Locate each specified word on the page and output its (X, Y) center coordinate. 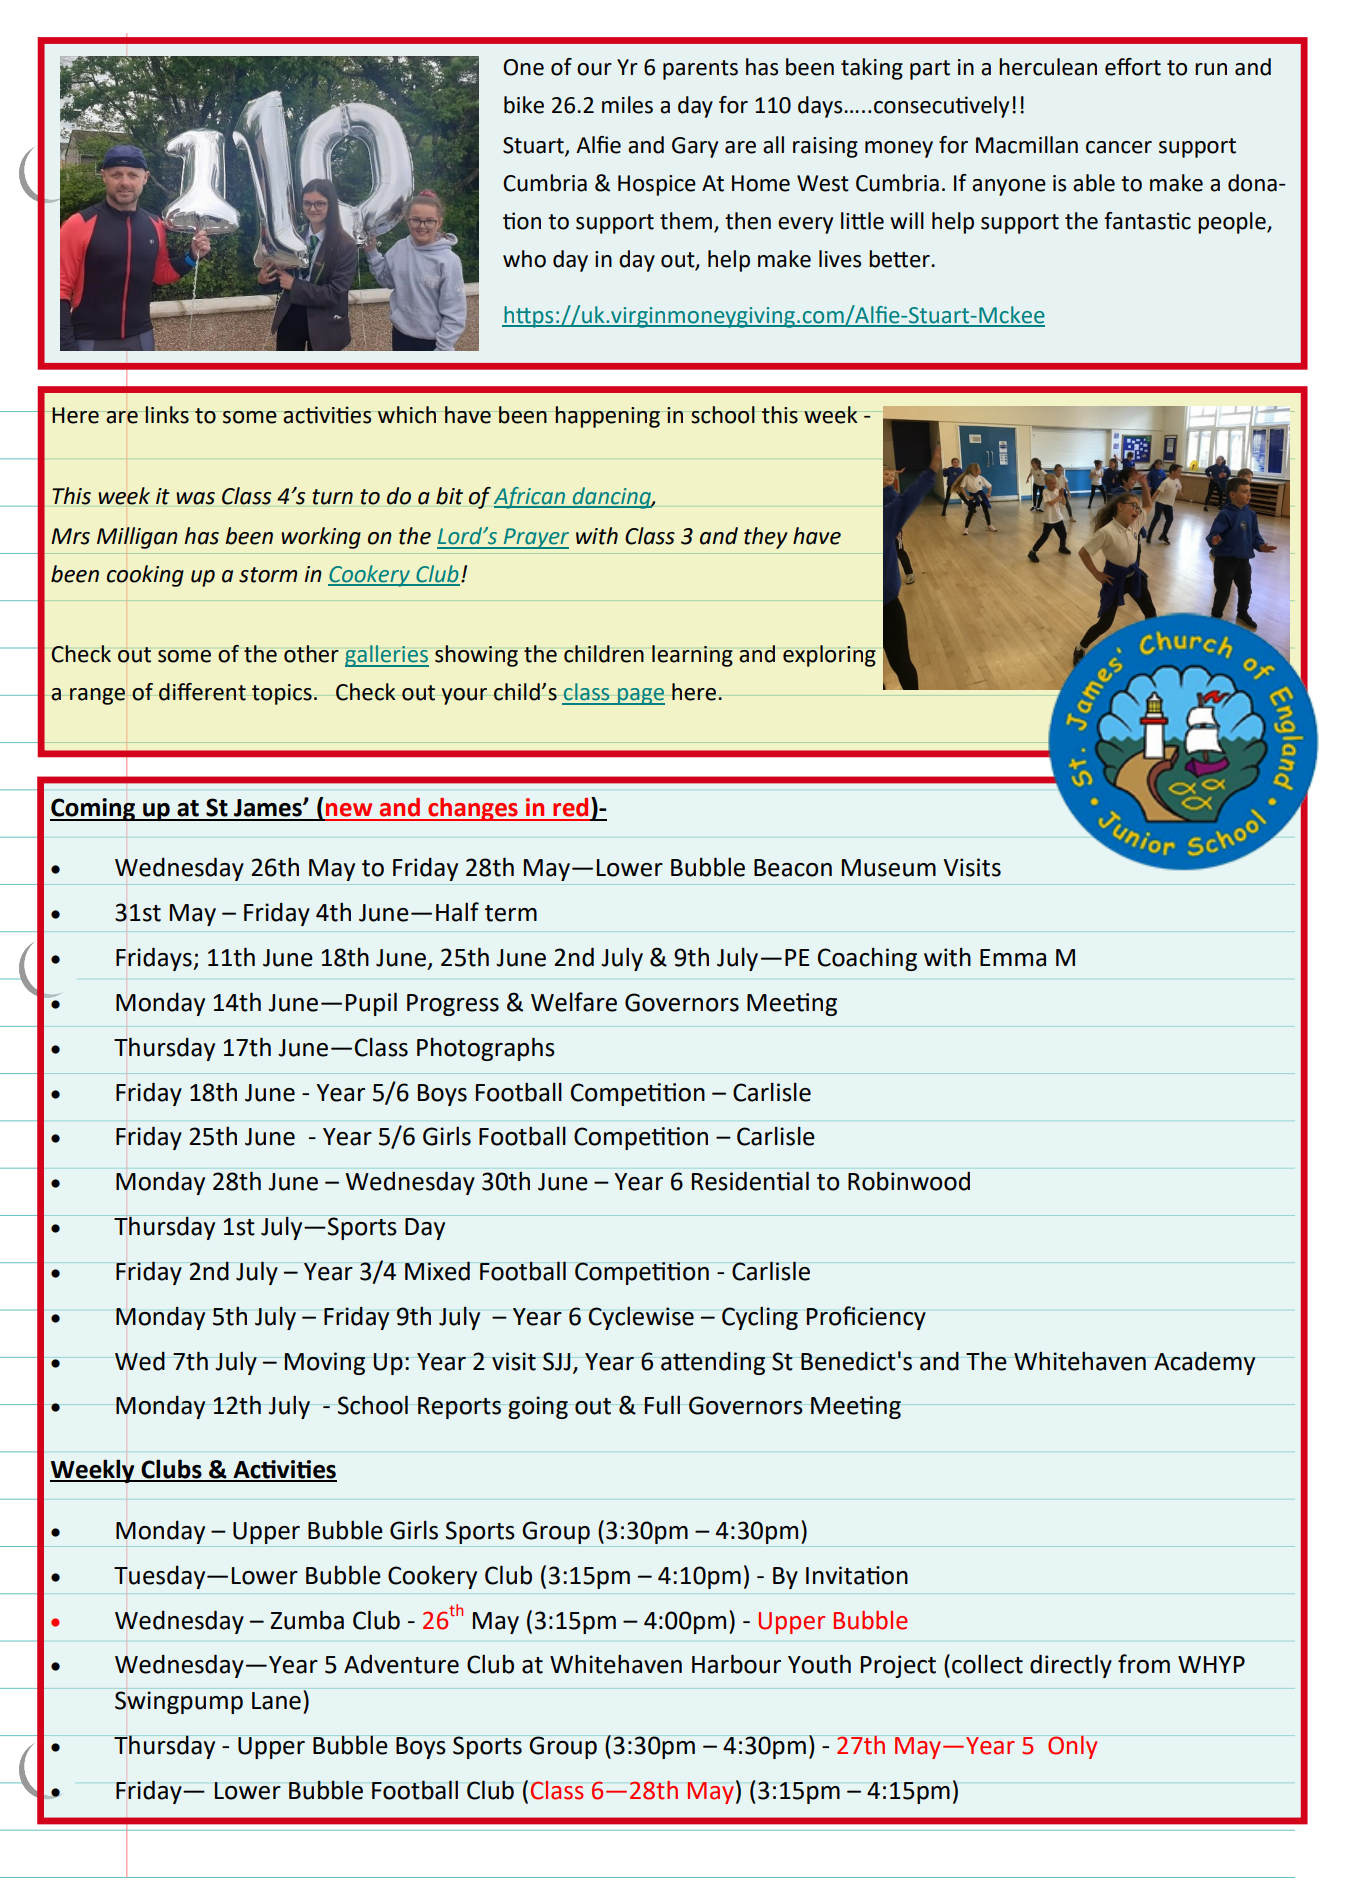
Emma (1013, 958)
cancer (1119, 147)
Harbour (736, 1664)
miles (627, 105)
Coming (94, 809)
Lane (276, 1701)
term (511, 913)
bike (524, 105)
